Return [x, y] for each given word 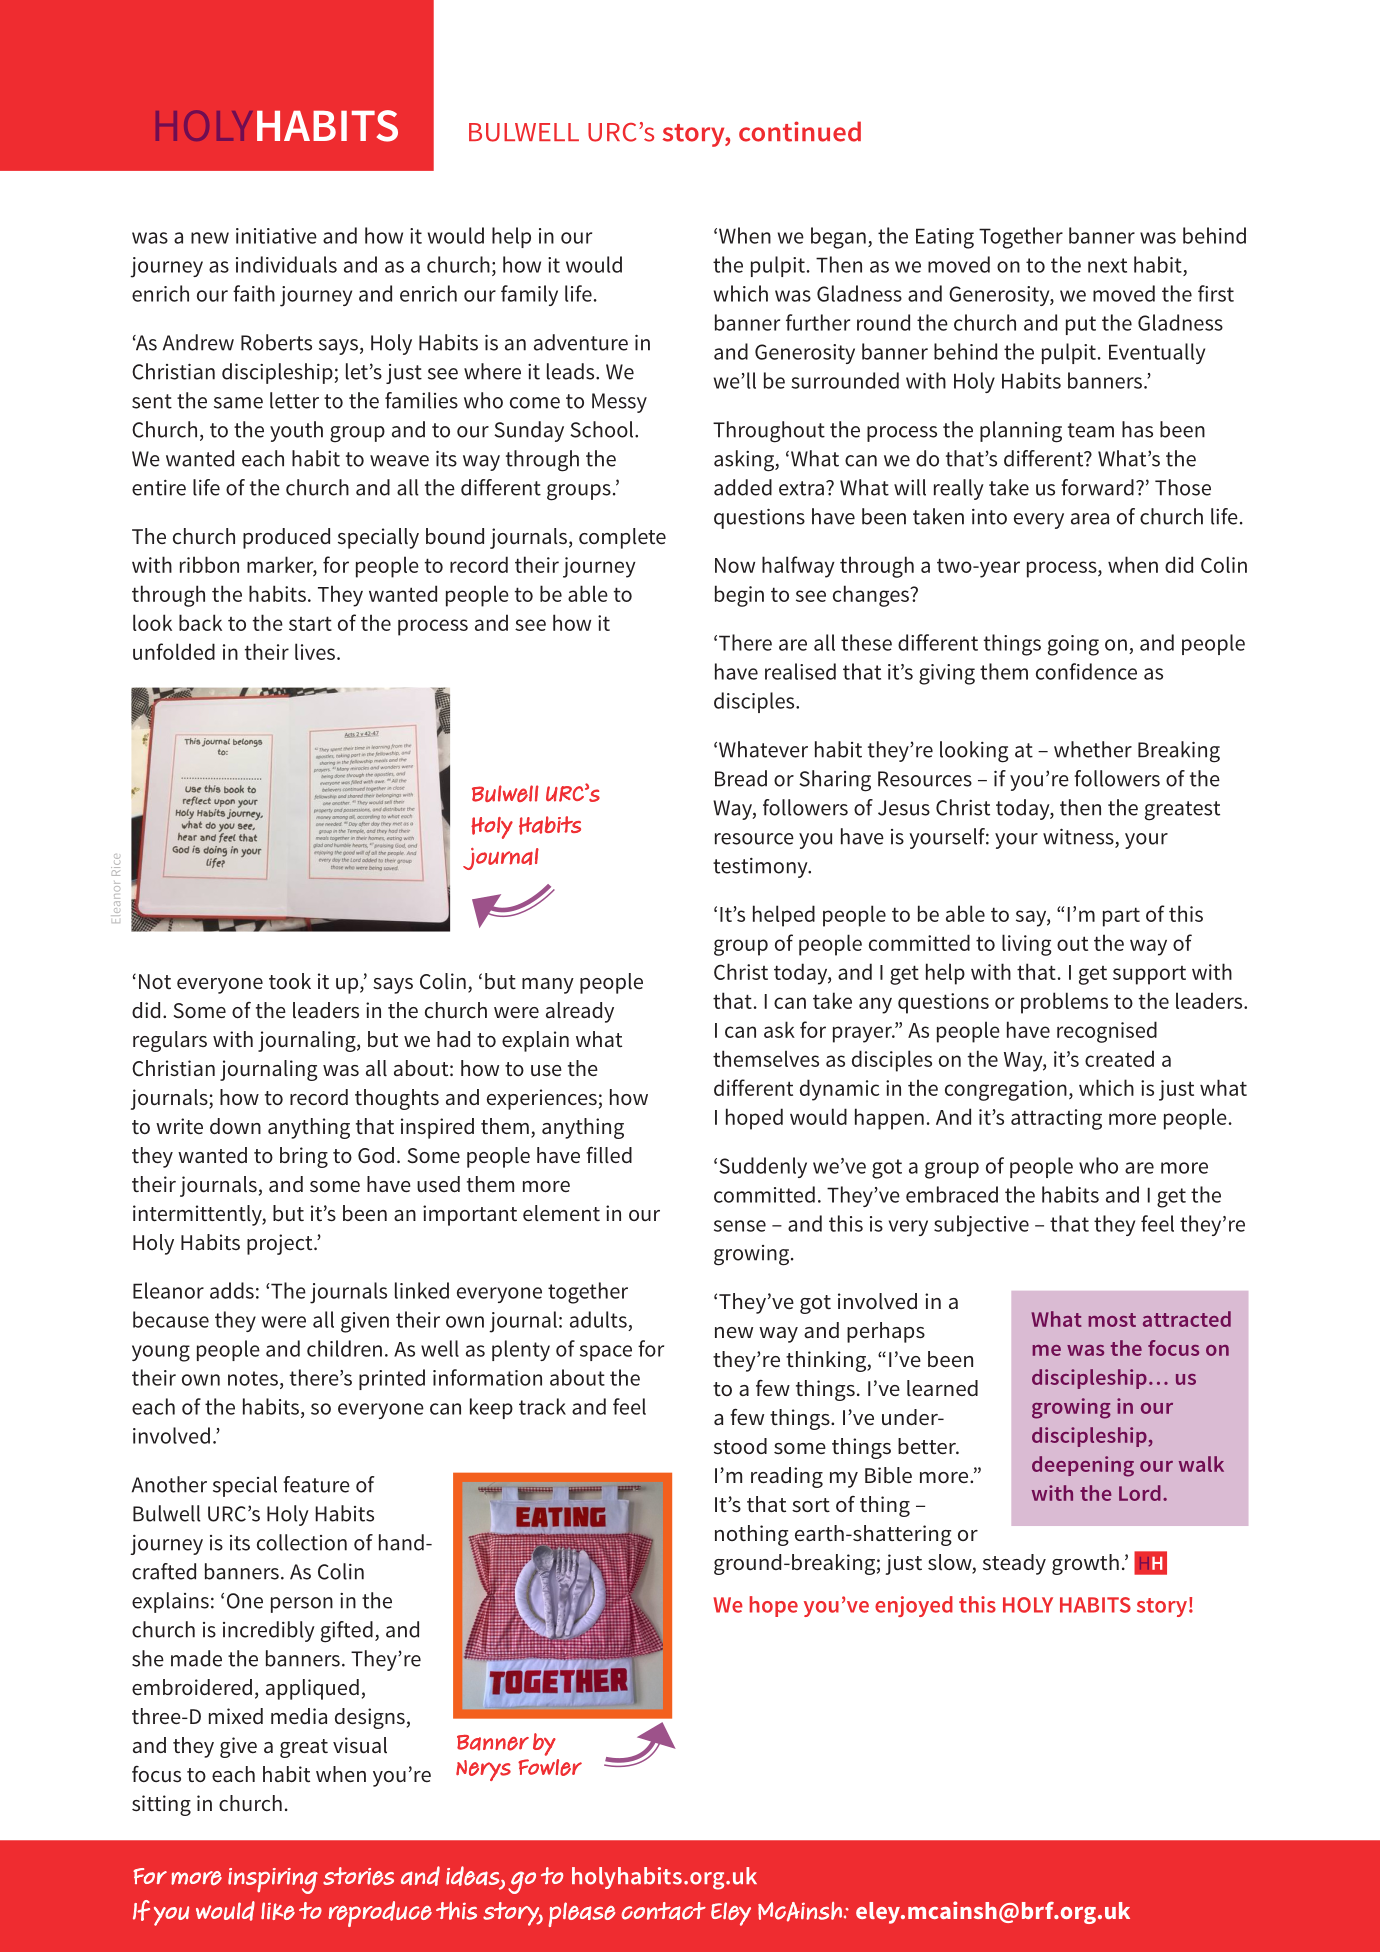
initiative [276, 236]
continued [800, 131]
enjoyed [914, 1606]
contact [664, 1911]
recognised [1107, 1032]
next [1107, 265]
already [580, 1012]
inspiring [273, 1881]
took [290, 981]
